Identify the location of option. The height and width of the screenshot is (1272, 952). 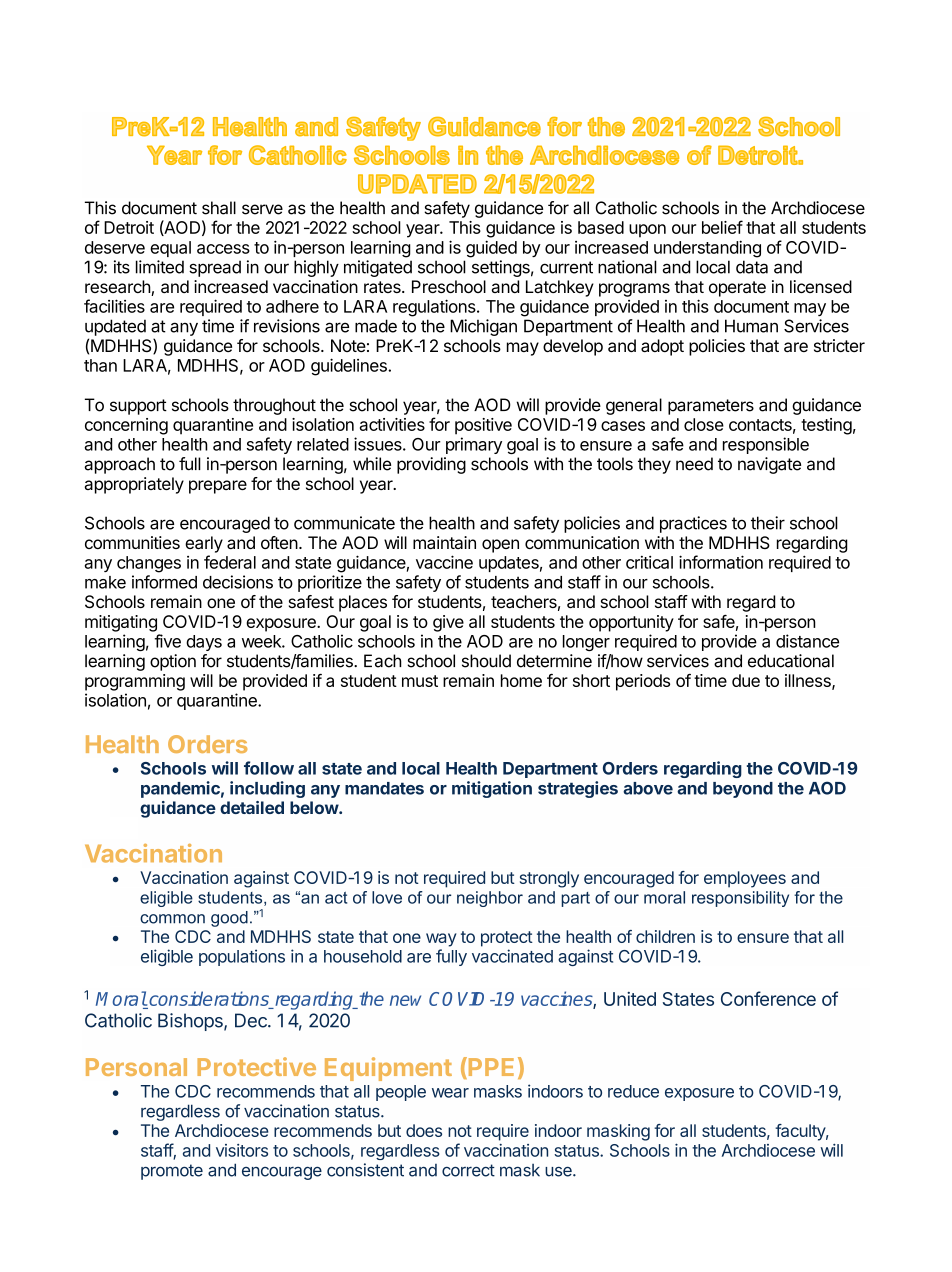
(173, 662).
